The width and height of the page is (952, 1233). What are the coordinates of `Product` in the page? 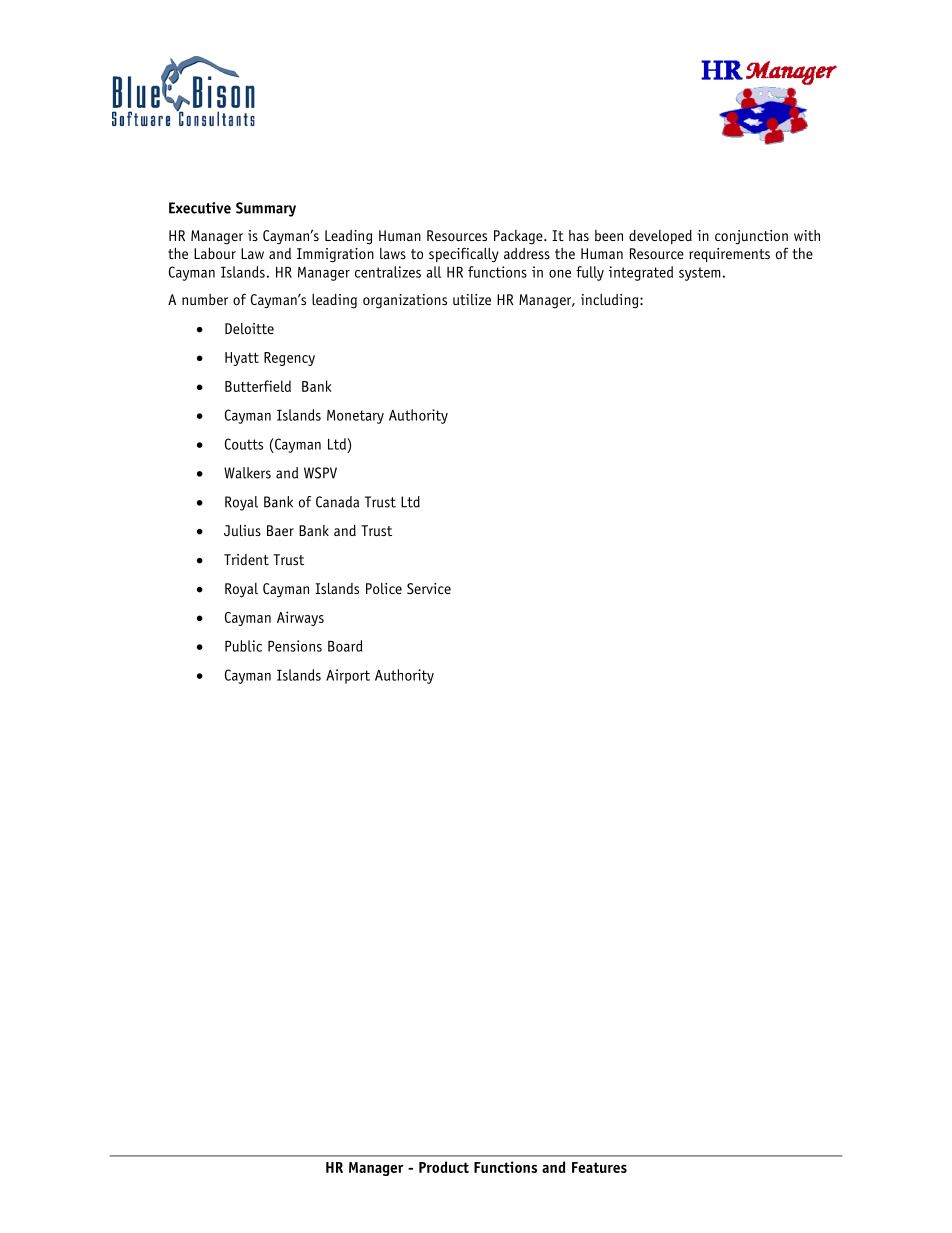 It's located at (444, 1167).
